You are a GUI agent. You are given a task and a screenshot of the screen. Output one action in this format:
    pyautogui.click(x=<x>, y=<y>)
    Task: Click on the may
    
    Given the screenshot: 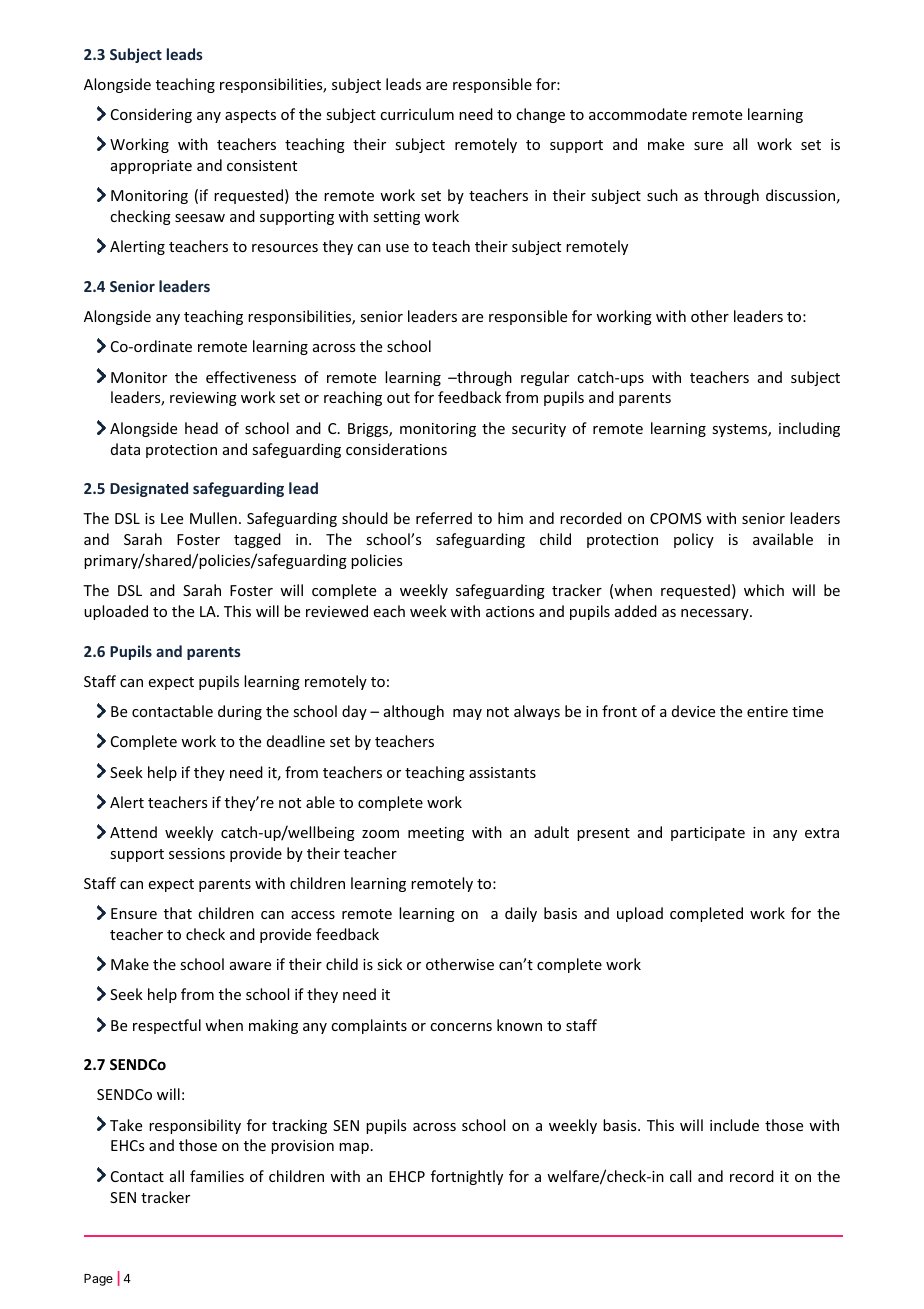 What is the action you would take?
    pyautogui.click(x=467, y=714)
